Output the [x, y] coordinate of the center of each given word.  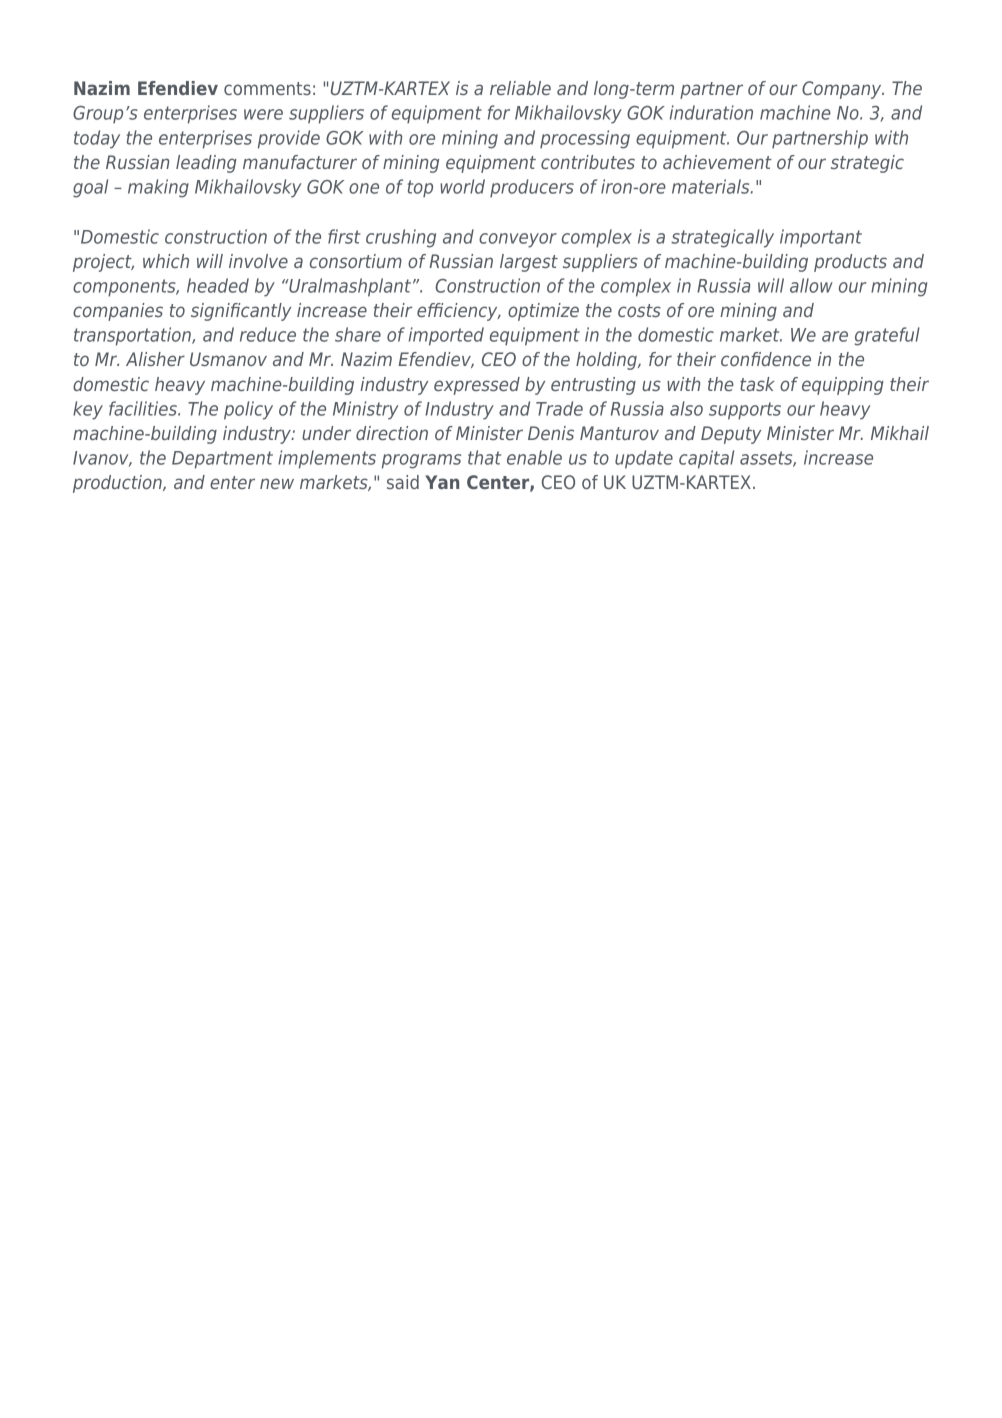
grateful [887, 336]
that [484, 457]
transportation [133, 336]
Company [843, 90]
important [821, 238]
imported [446, 336]
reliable [520, 88]
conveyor [518, 240]
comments [267, 88]
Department [222, 460]
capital [706, 459]
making [158, 188]
